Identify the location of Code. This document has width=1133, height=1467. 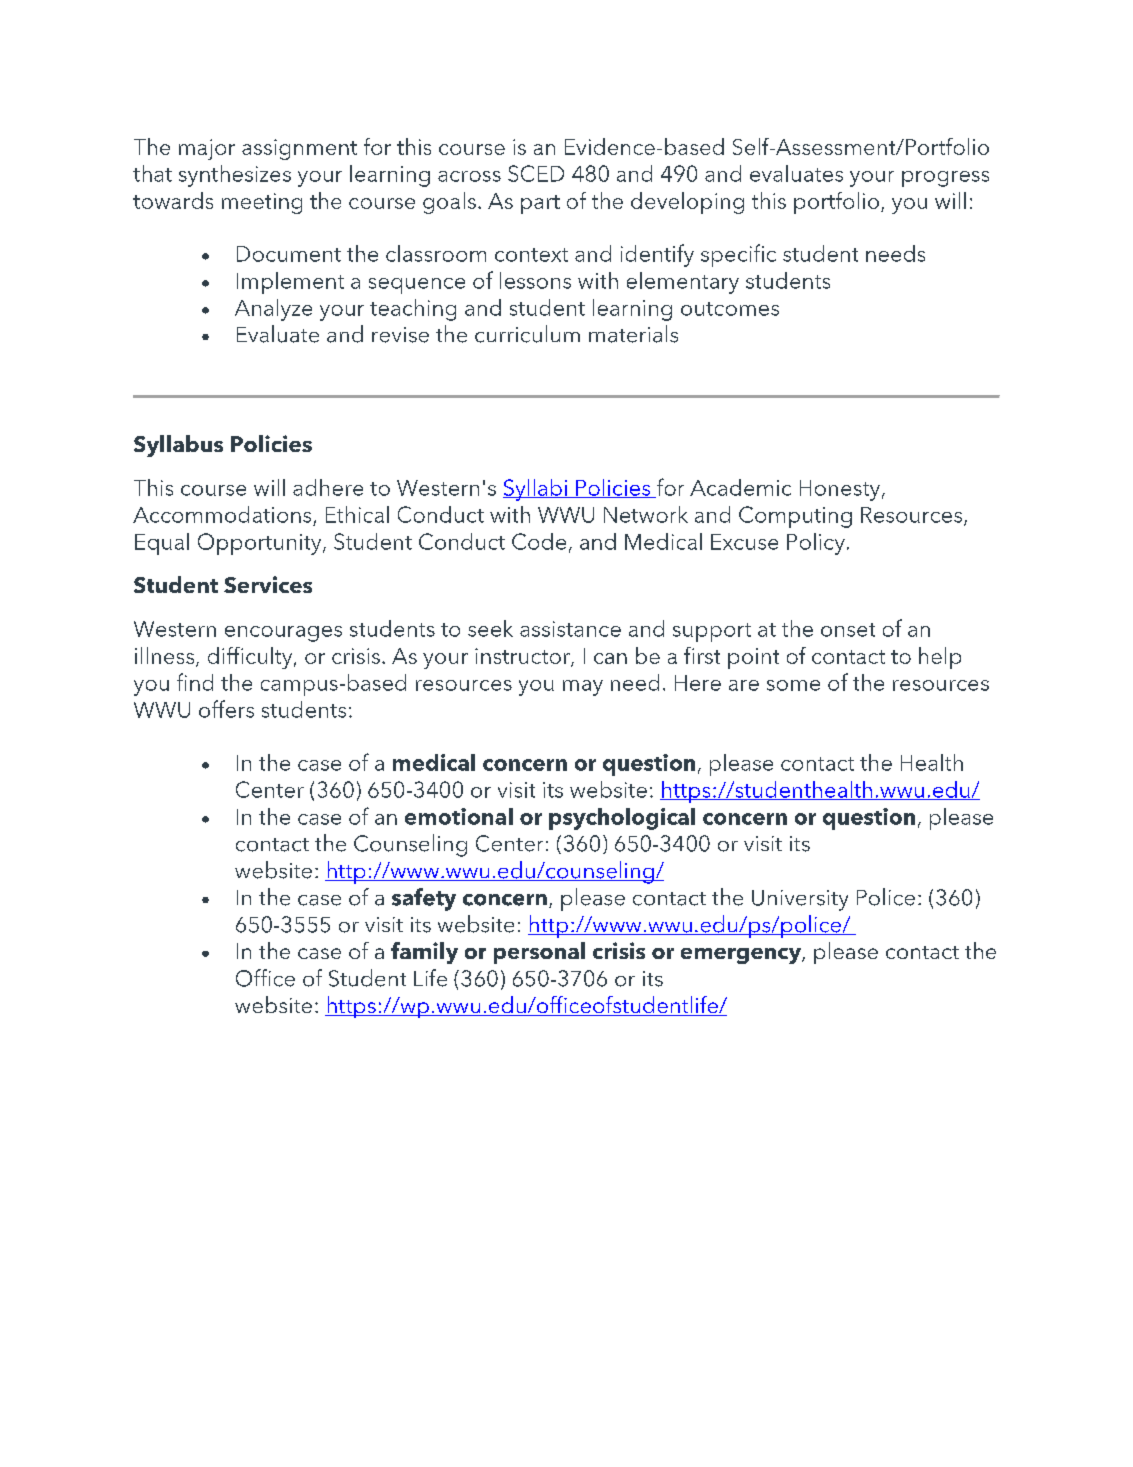
(539, 541).
